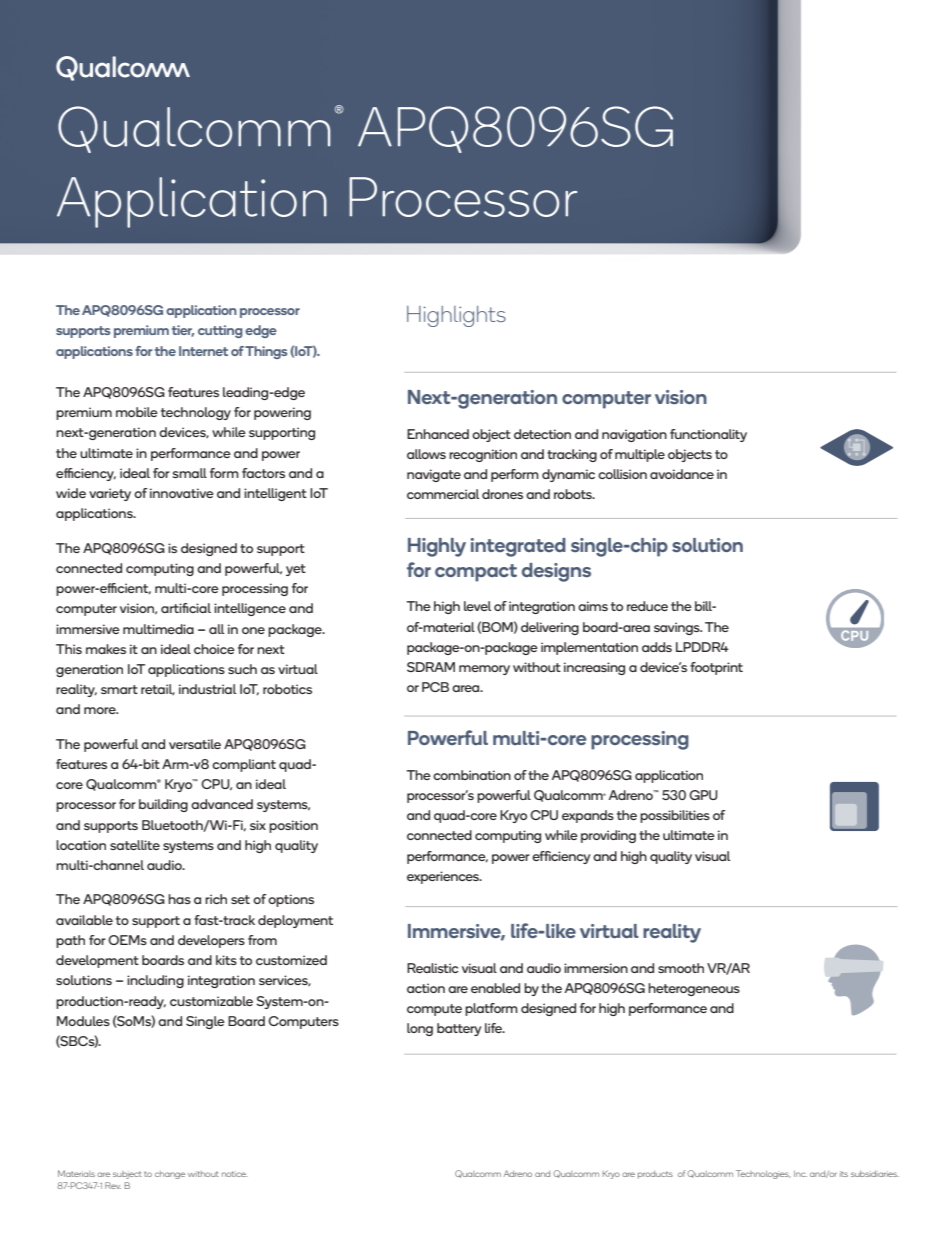 The height and width of the document is (1233, 952). What do you see at coordinates (438, 434) in the document?
I see `Enhanced` at bounding box center [438, 434].
